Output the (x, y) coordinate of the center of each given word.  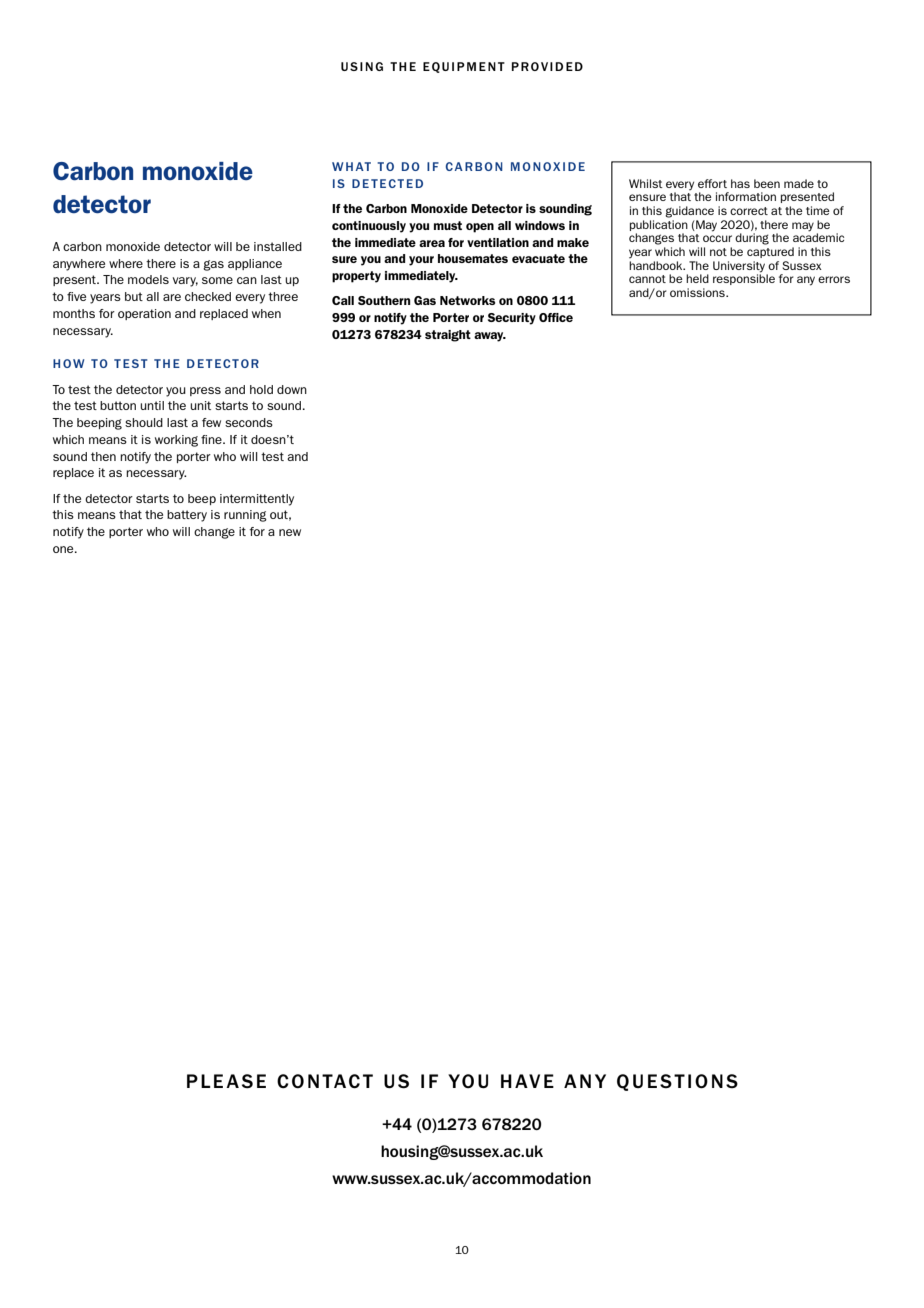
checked (208, 296)
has (740, 183)
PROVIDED (547, 66)
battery (187, 516)
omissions (698, 292)
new (290, 532)
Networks (467, 300)
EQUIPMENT (464, 67)
